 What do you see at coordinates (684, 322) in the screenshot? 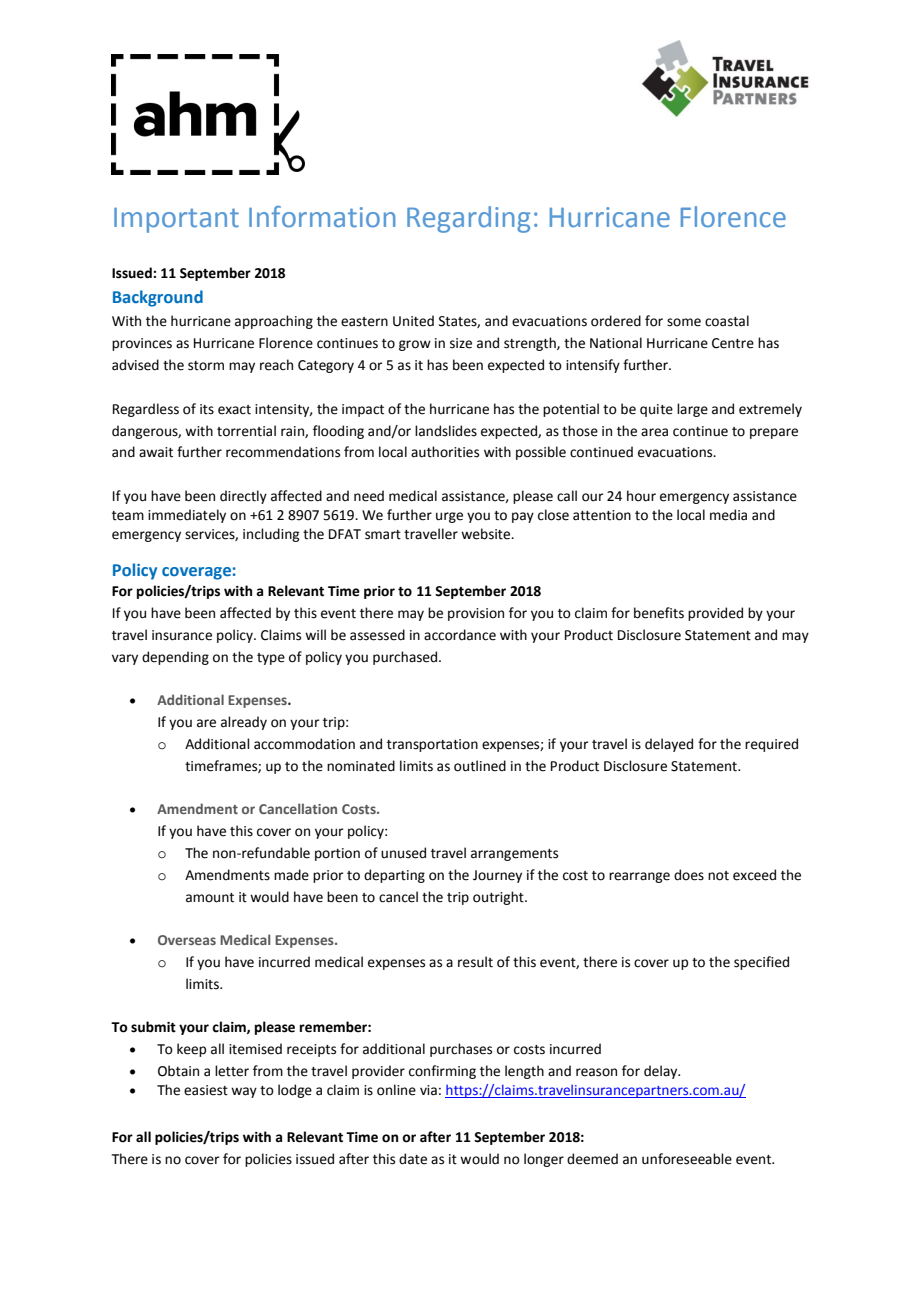
I see `some` at bounding box center [684, 322].
